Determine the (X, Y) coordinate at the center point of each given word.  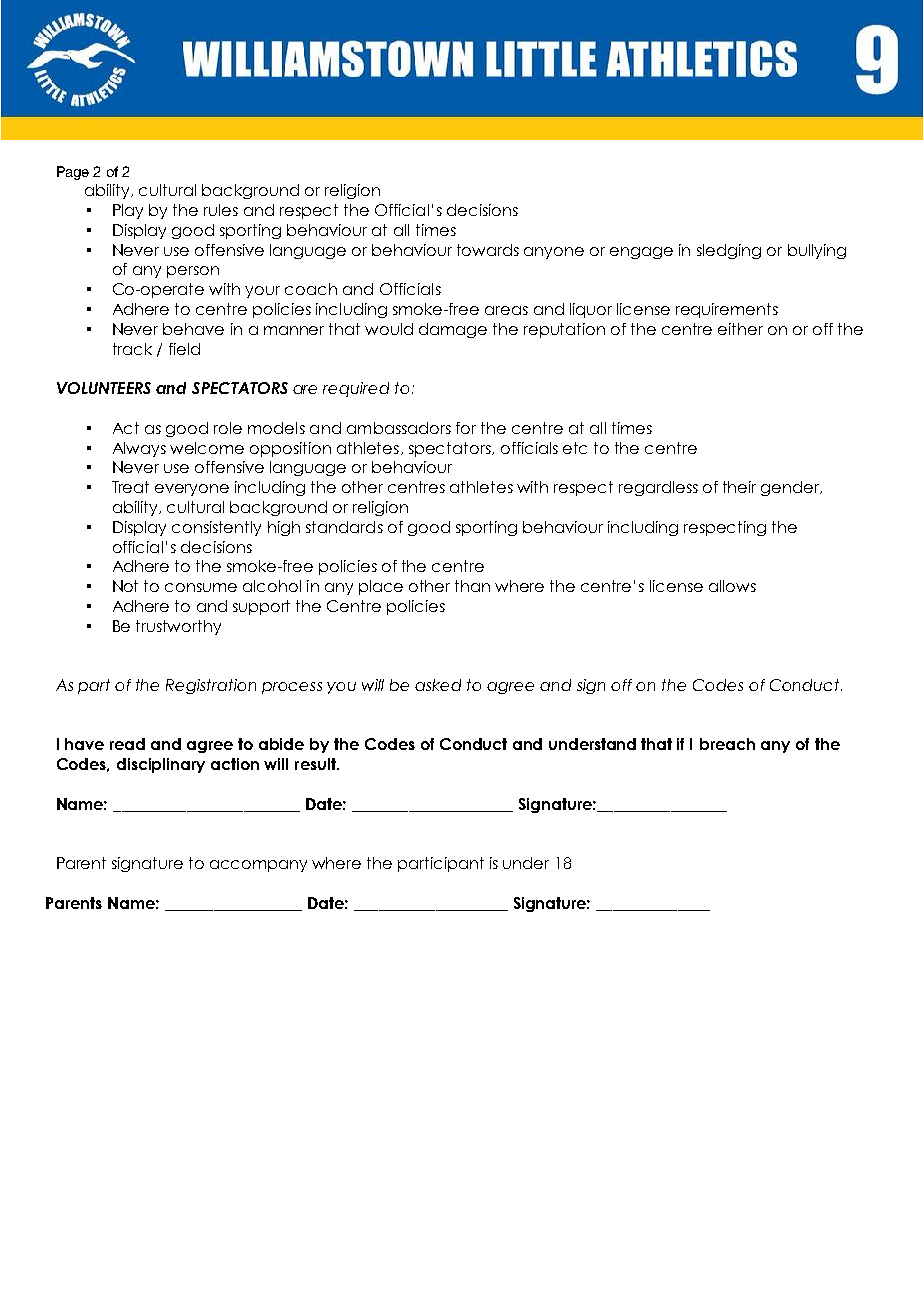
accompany (258, 866)
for (466, 428)
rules (221, 210)
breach (727, 744)
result (316, 764)
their (739, 487)
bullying (817, 251)
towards (488, 250)
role (228, 428)
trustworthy (178, 627)
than (472, 586)
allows (732, 586)
